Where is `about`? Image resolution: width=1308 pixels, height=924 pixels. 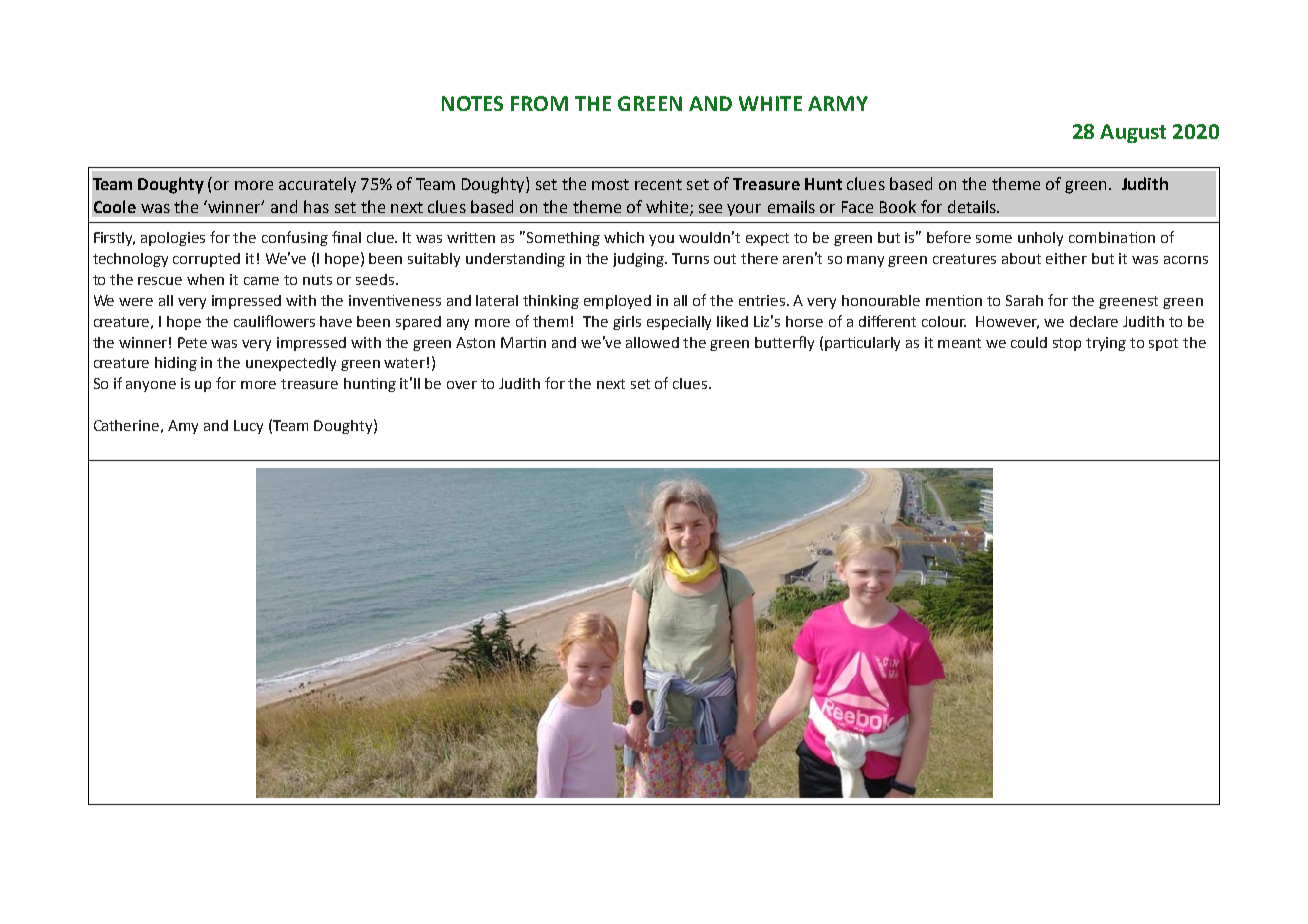
about is located at coordinates (1021, 258).
